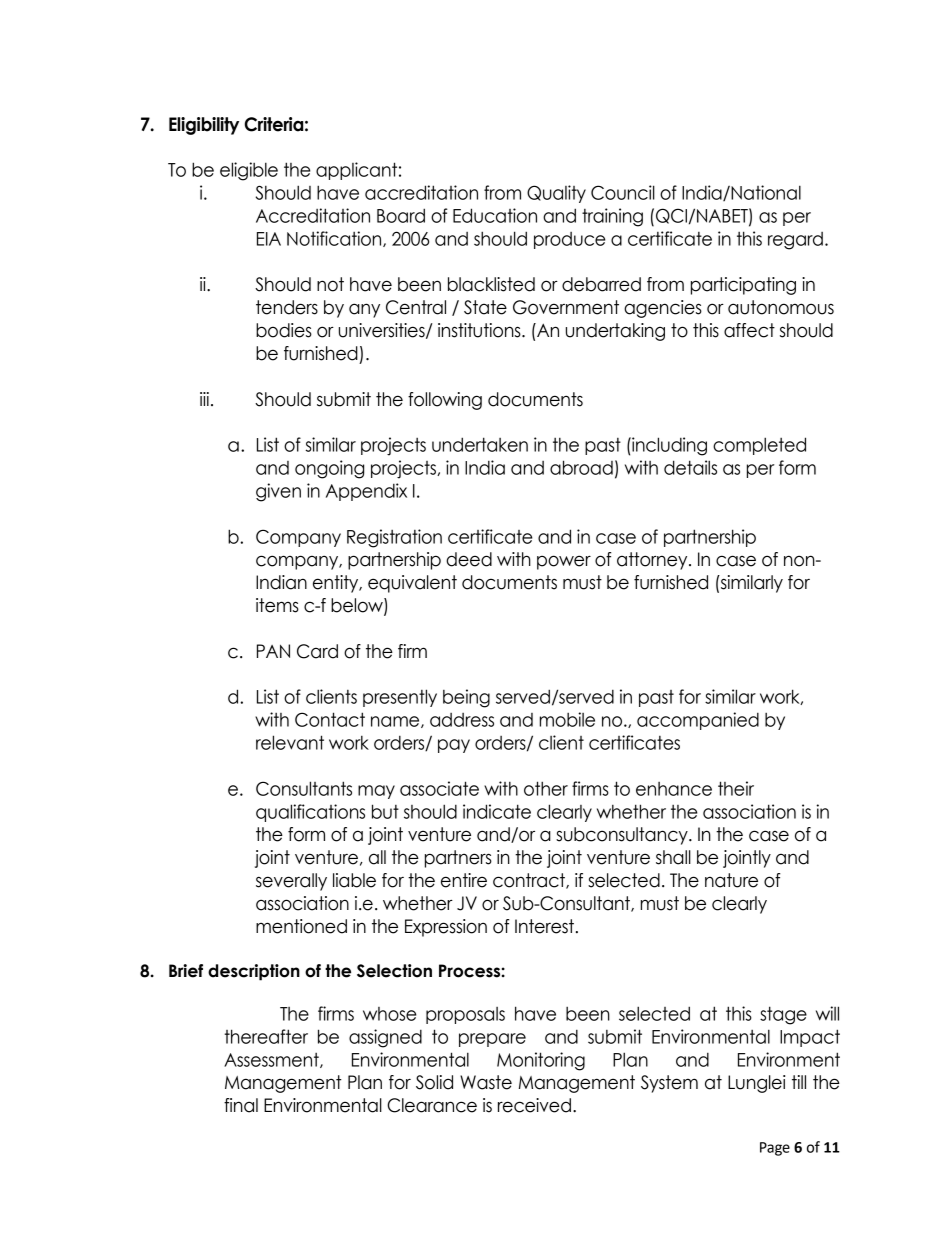 Image resolution: width=952 pixels, height=1233 pixels. Describe the element at coordinates (462, 720) in the image. I see `address` at that location.
